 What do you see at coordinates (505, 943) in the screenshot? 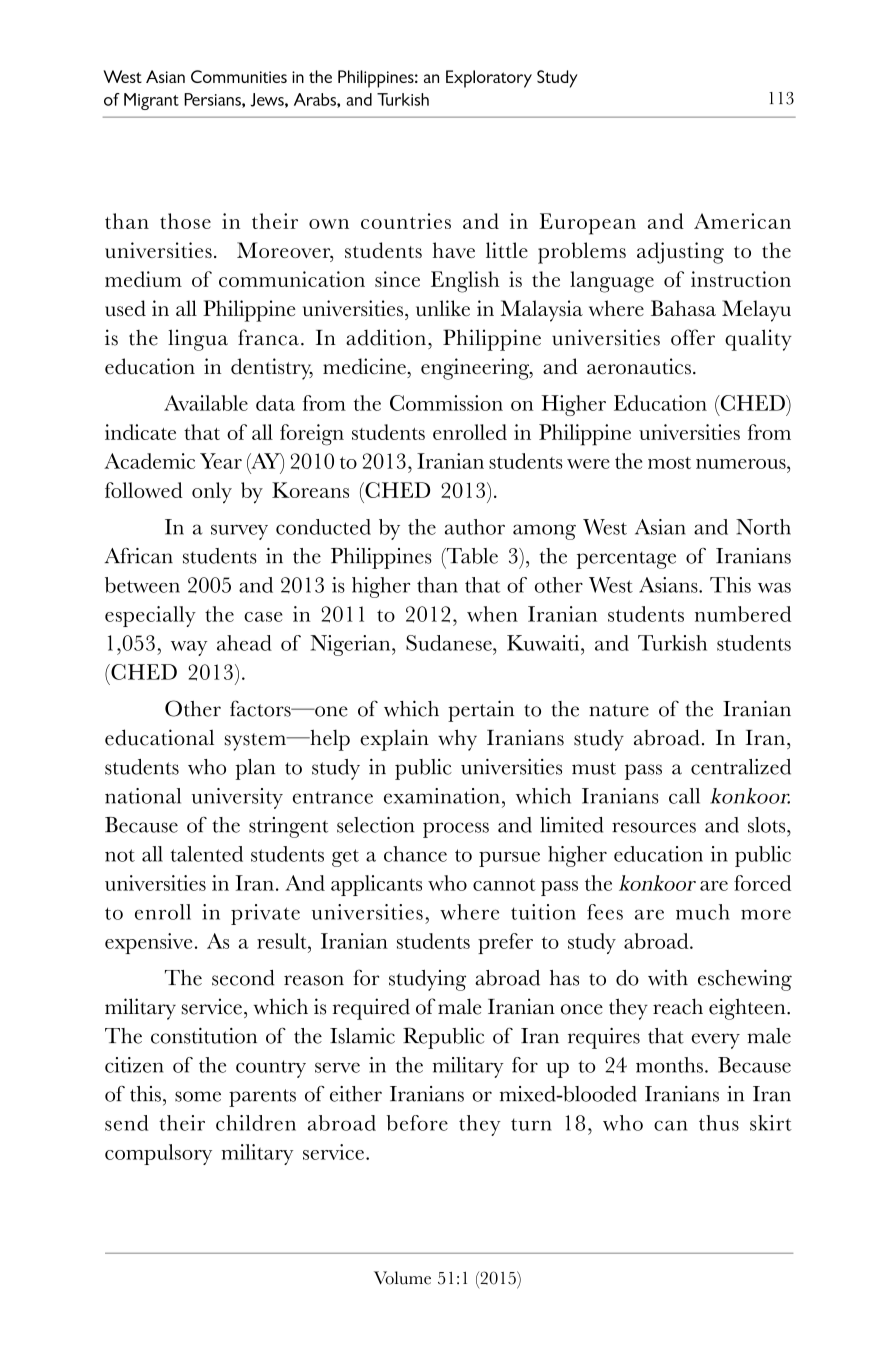
I see `prefer` at bounding box center [505, 943].
